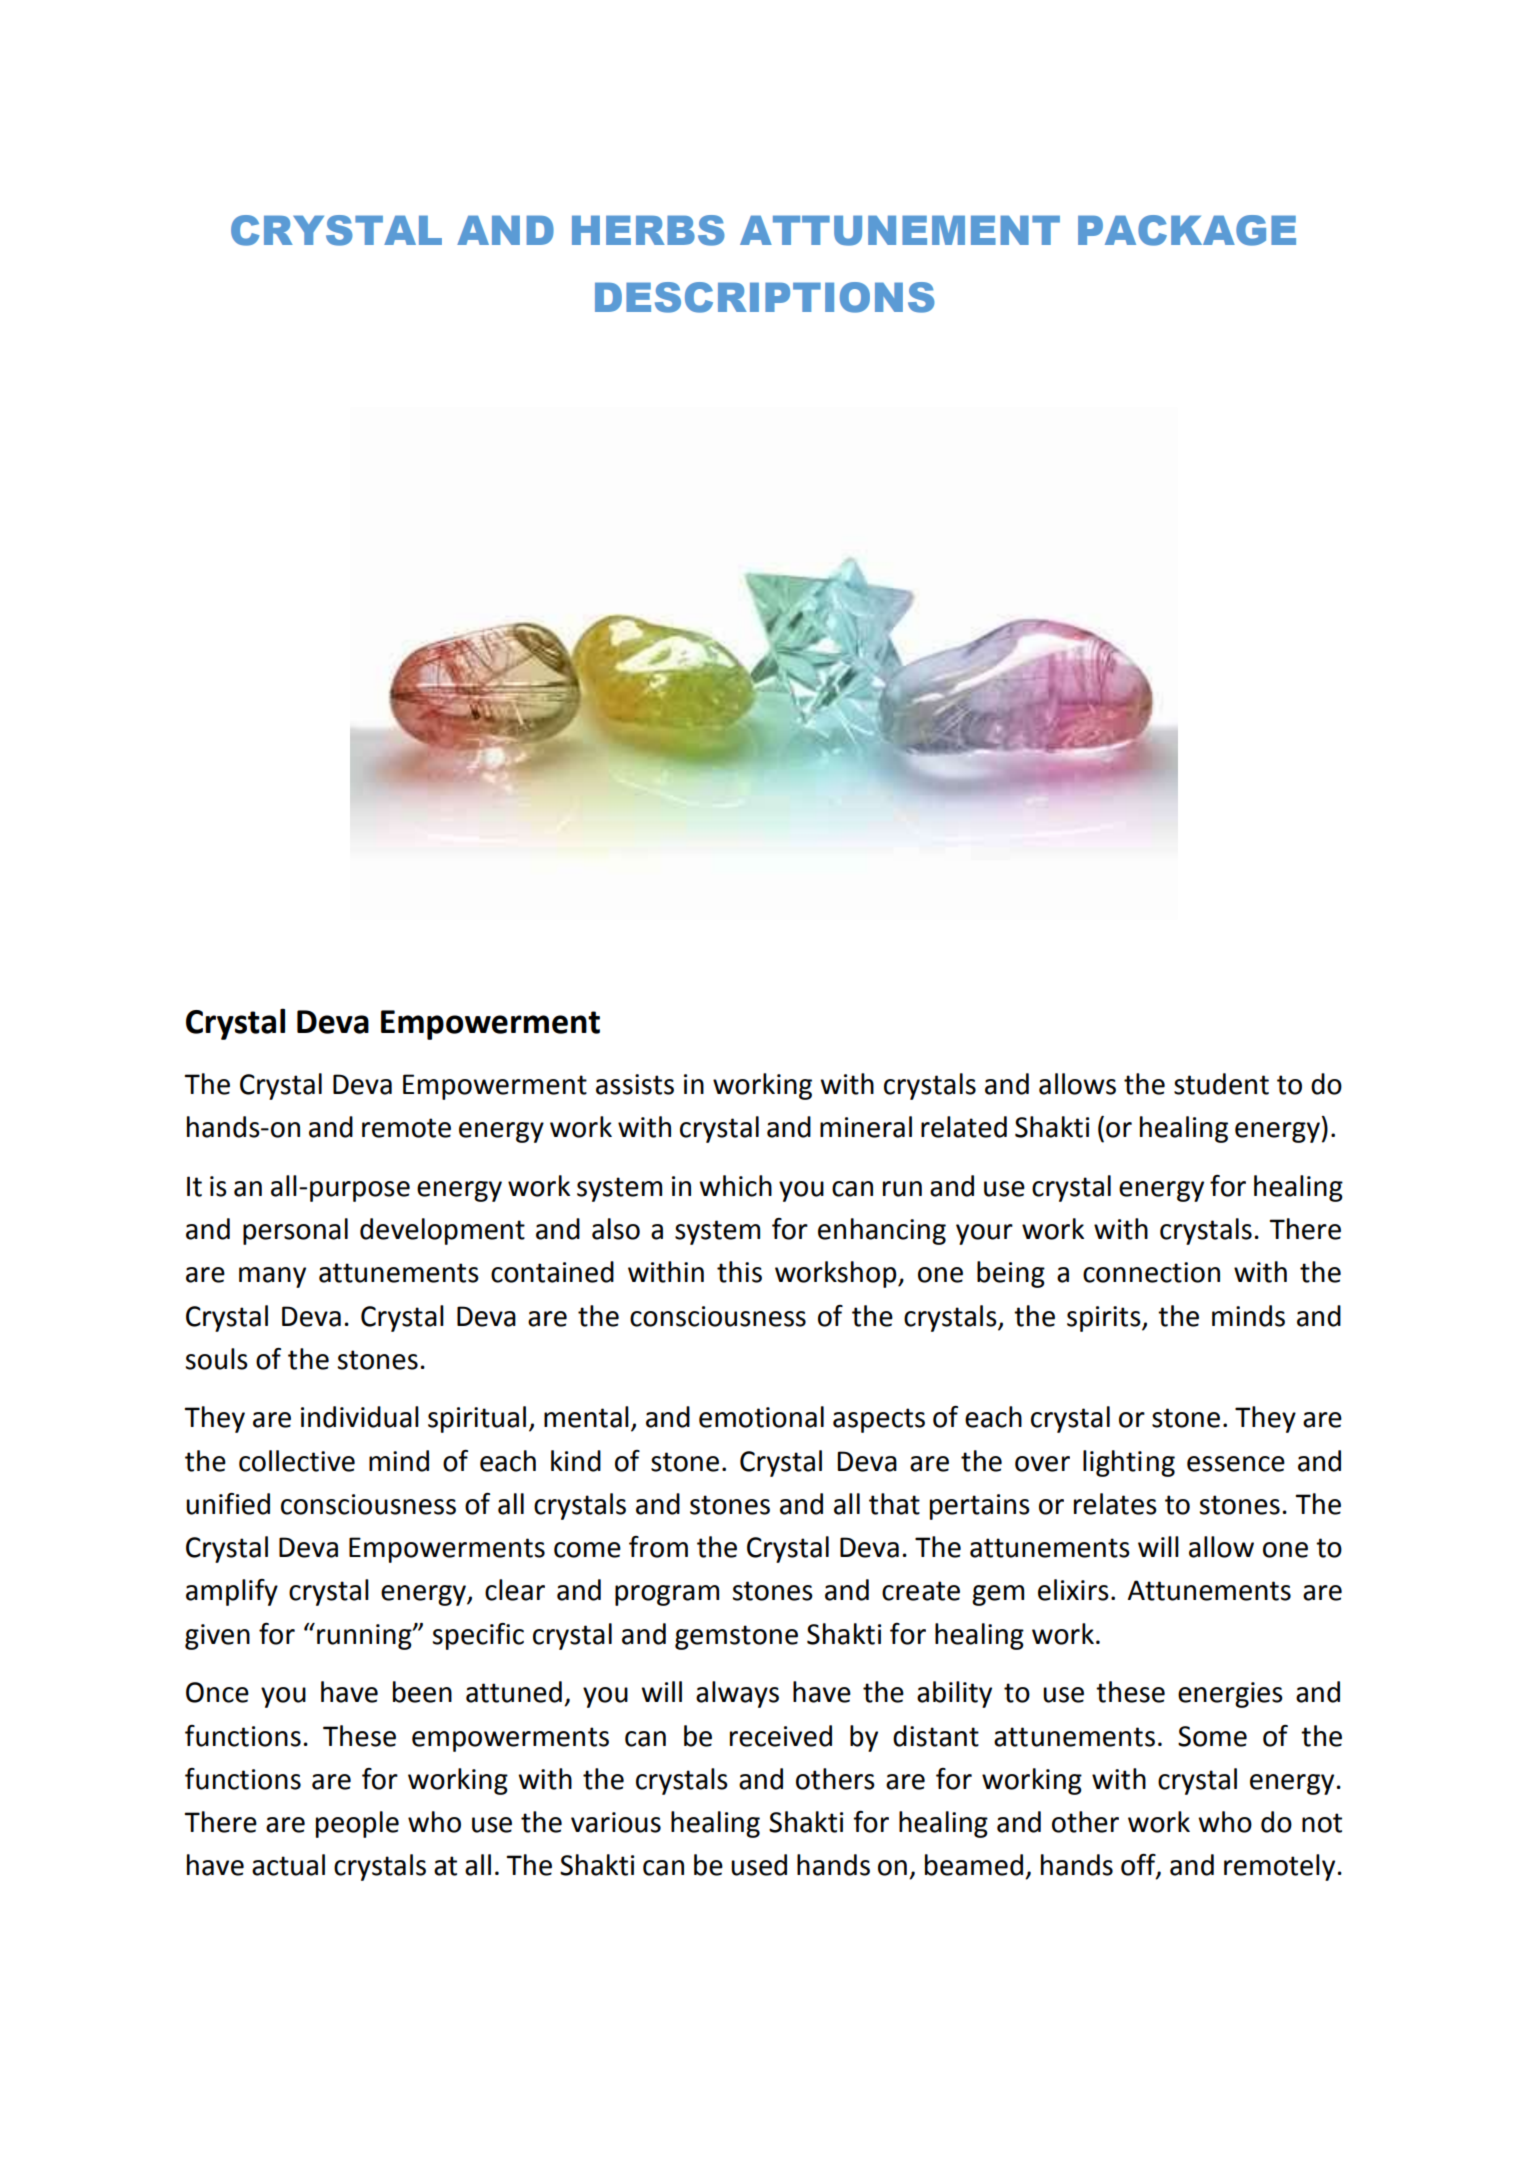 Image resolution: width=1528 pixels, height=2160 pixels. I want to click on PACKAGE, so click(1187, 230).
